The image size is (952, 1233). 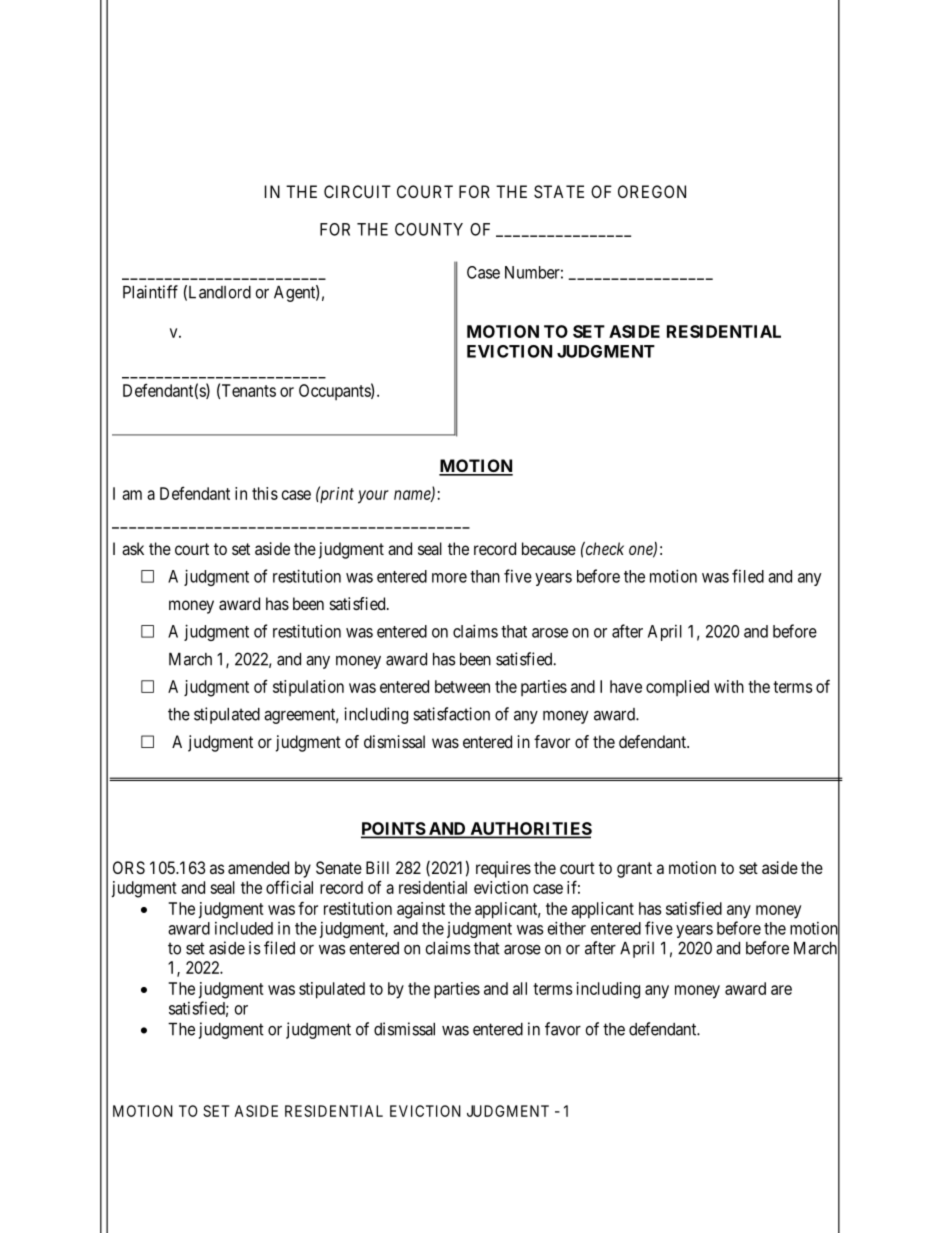 What do you see at coordinates (549, 548) in the image?
I see `because` at bounding box center [549, 548].
